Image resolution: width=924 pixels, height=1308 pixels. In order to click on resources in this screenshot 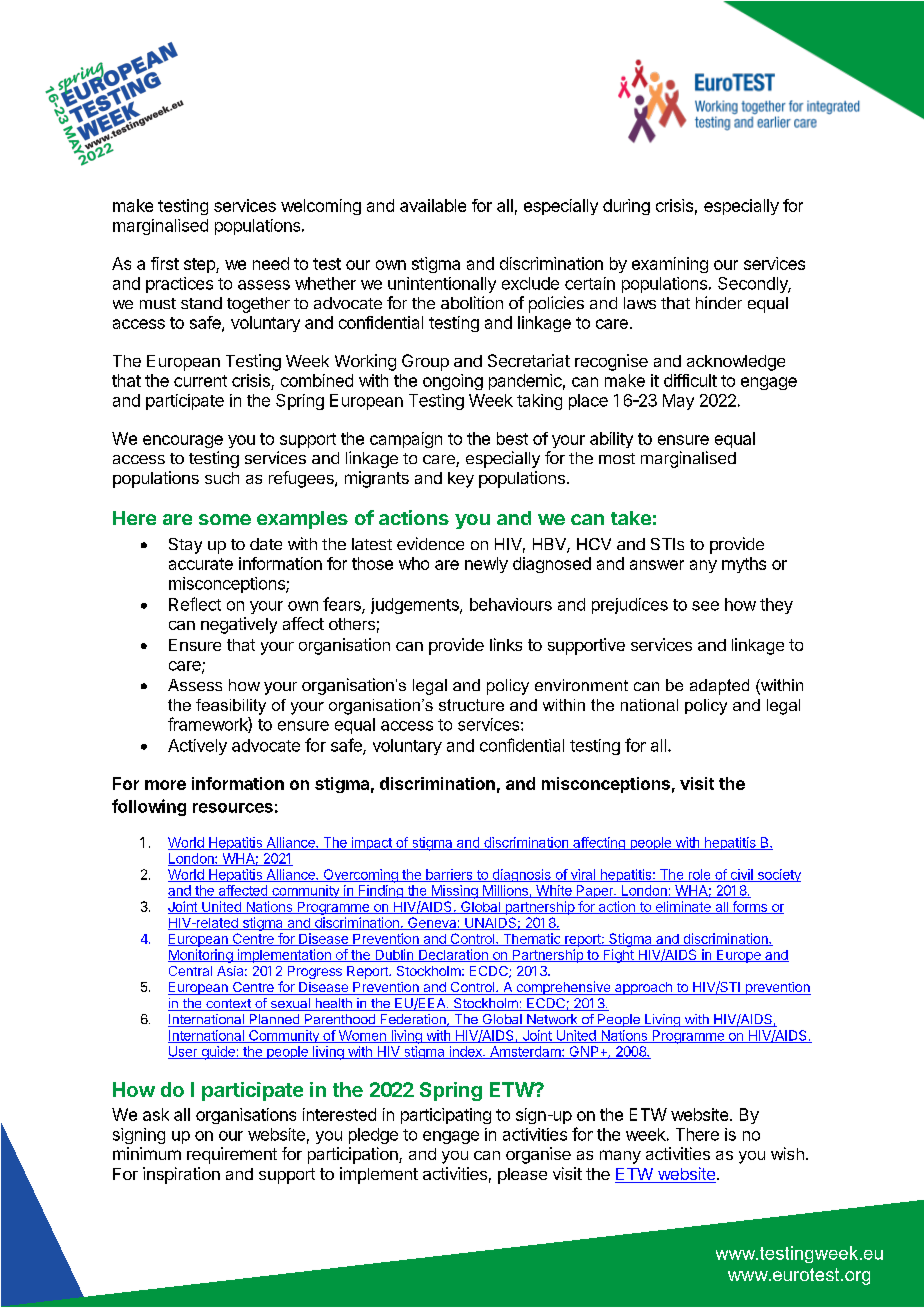, I will do `click(233, 808)`.
